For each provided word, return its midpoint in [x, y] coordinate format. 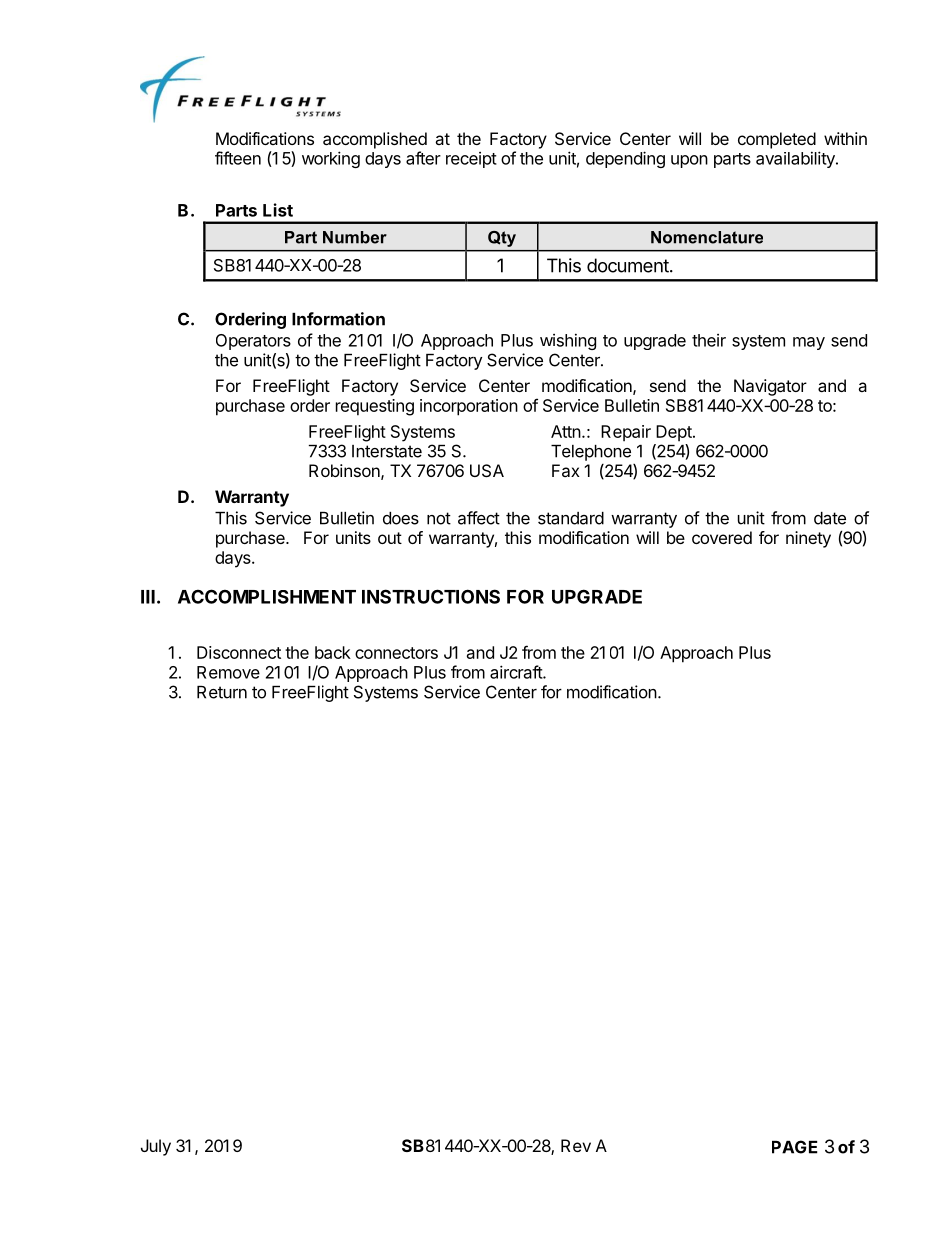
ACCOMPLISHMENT [267, 596]
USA [487, 470]
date [830, 518]
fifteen [238, 158]
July [156, 1147]
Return [222, 692]
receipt [471, 160]
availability [796, 159]
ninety [808, 539]
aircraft [517, 672]
